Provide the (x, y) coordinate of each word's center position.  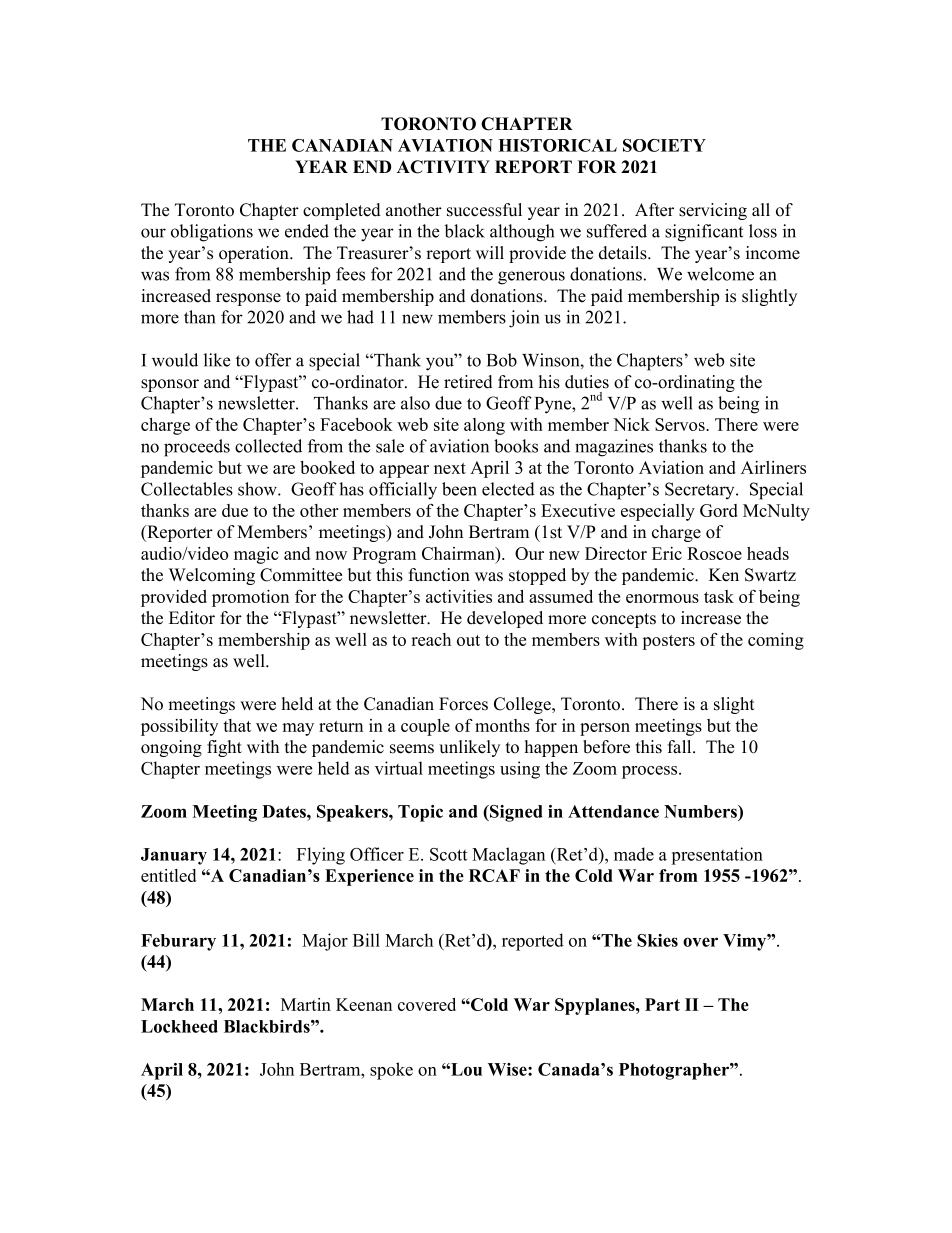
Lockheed (179, 1026)
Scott (448, 854)
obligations (212, 233)
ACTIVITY (443, 167)
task (719, 596)
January (174, 856)
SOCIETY (664, 145)
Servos (681, 424)
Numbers (701, 811)
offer (273, 360)
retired (468, 382)
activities (459, 596)
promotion (250, 598)
